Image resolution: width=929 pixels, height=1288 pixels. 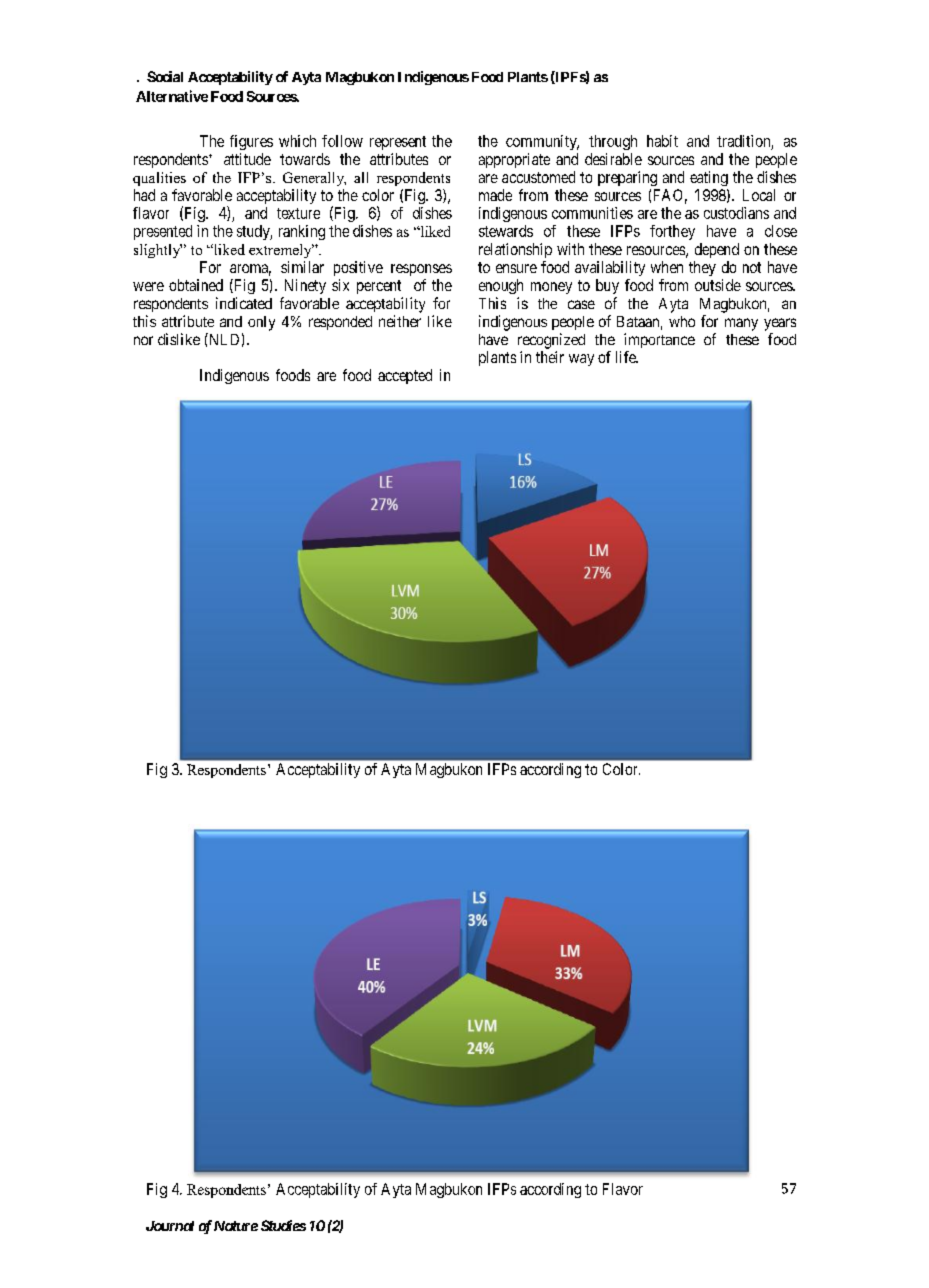 What do you see at coordinates (398, 143) in the screenshot?
I see `represent` at bounding box center [398, 143].
